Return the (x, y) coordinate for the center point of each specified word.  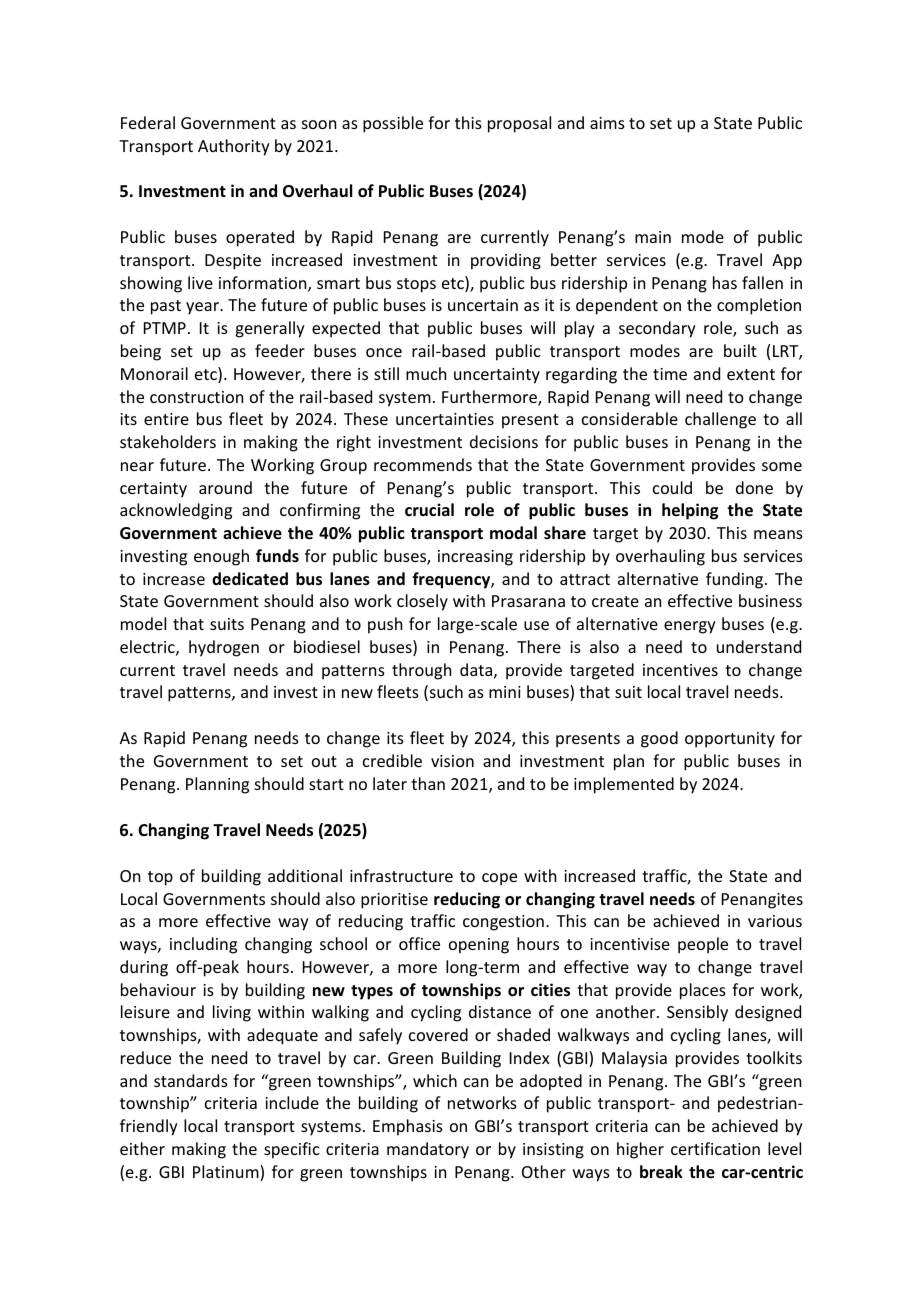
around (225, 487)
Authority (234, 147)
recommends (423, 464)
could (672, 487)
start (326, 784)
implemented (624, 785)
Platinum (227, 1173)
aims (607, 123)
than (428, 783)
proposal (519, 124)
